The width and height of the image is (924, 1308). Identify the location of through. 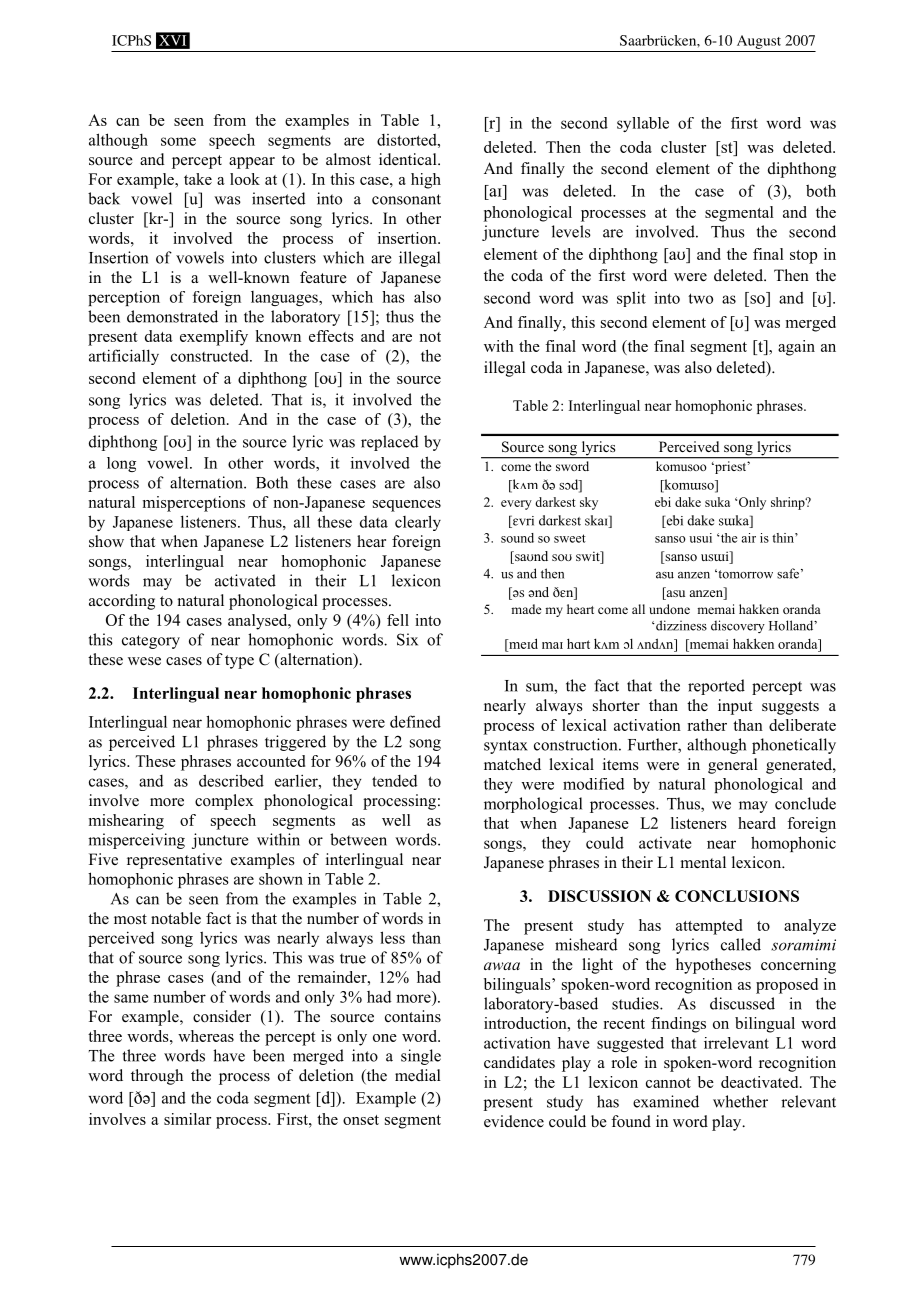
(157, 1077).
